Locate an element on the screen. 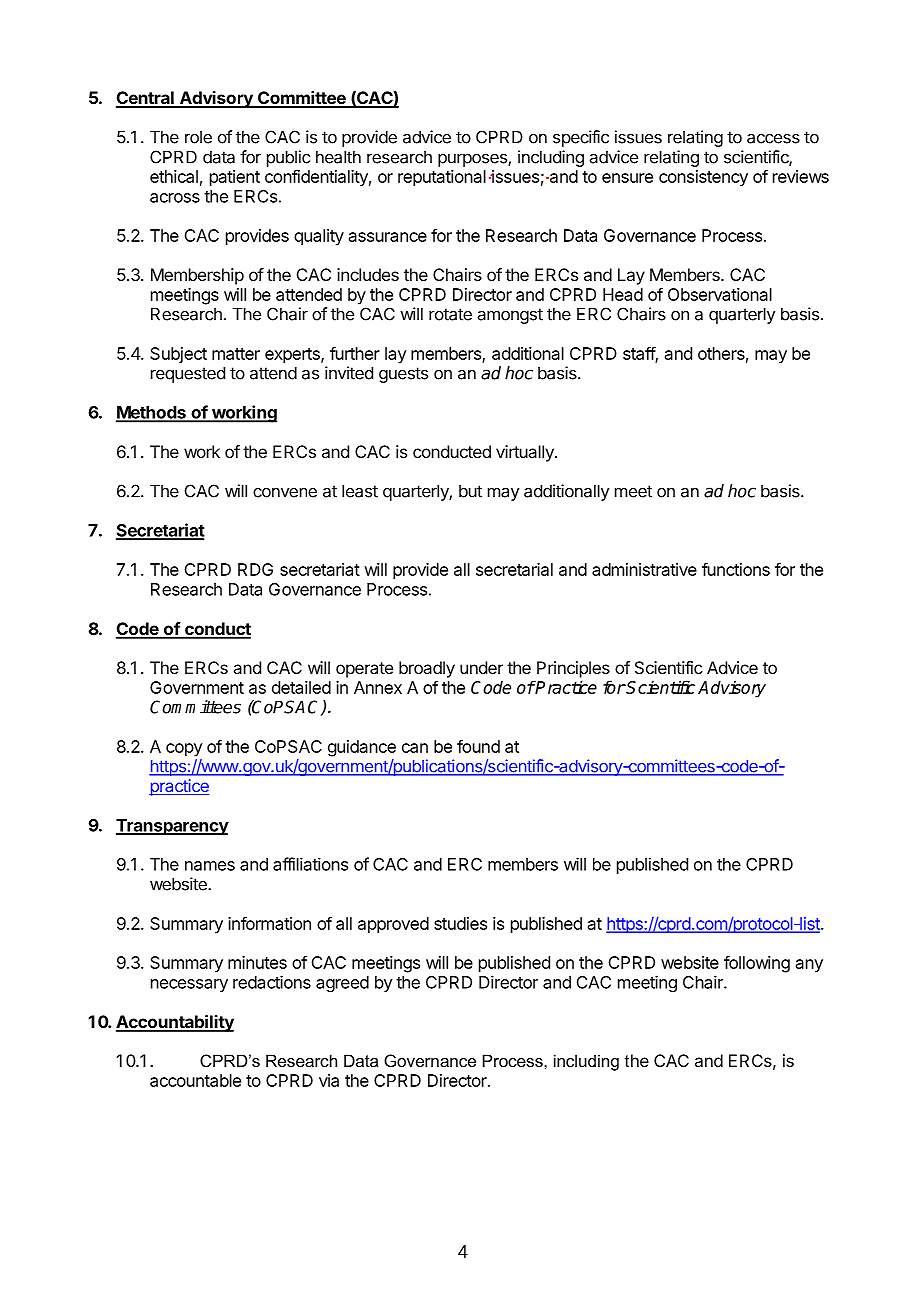  access is located at coordinates (773, 138).
